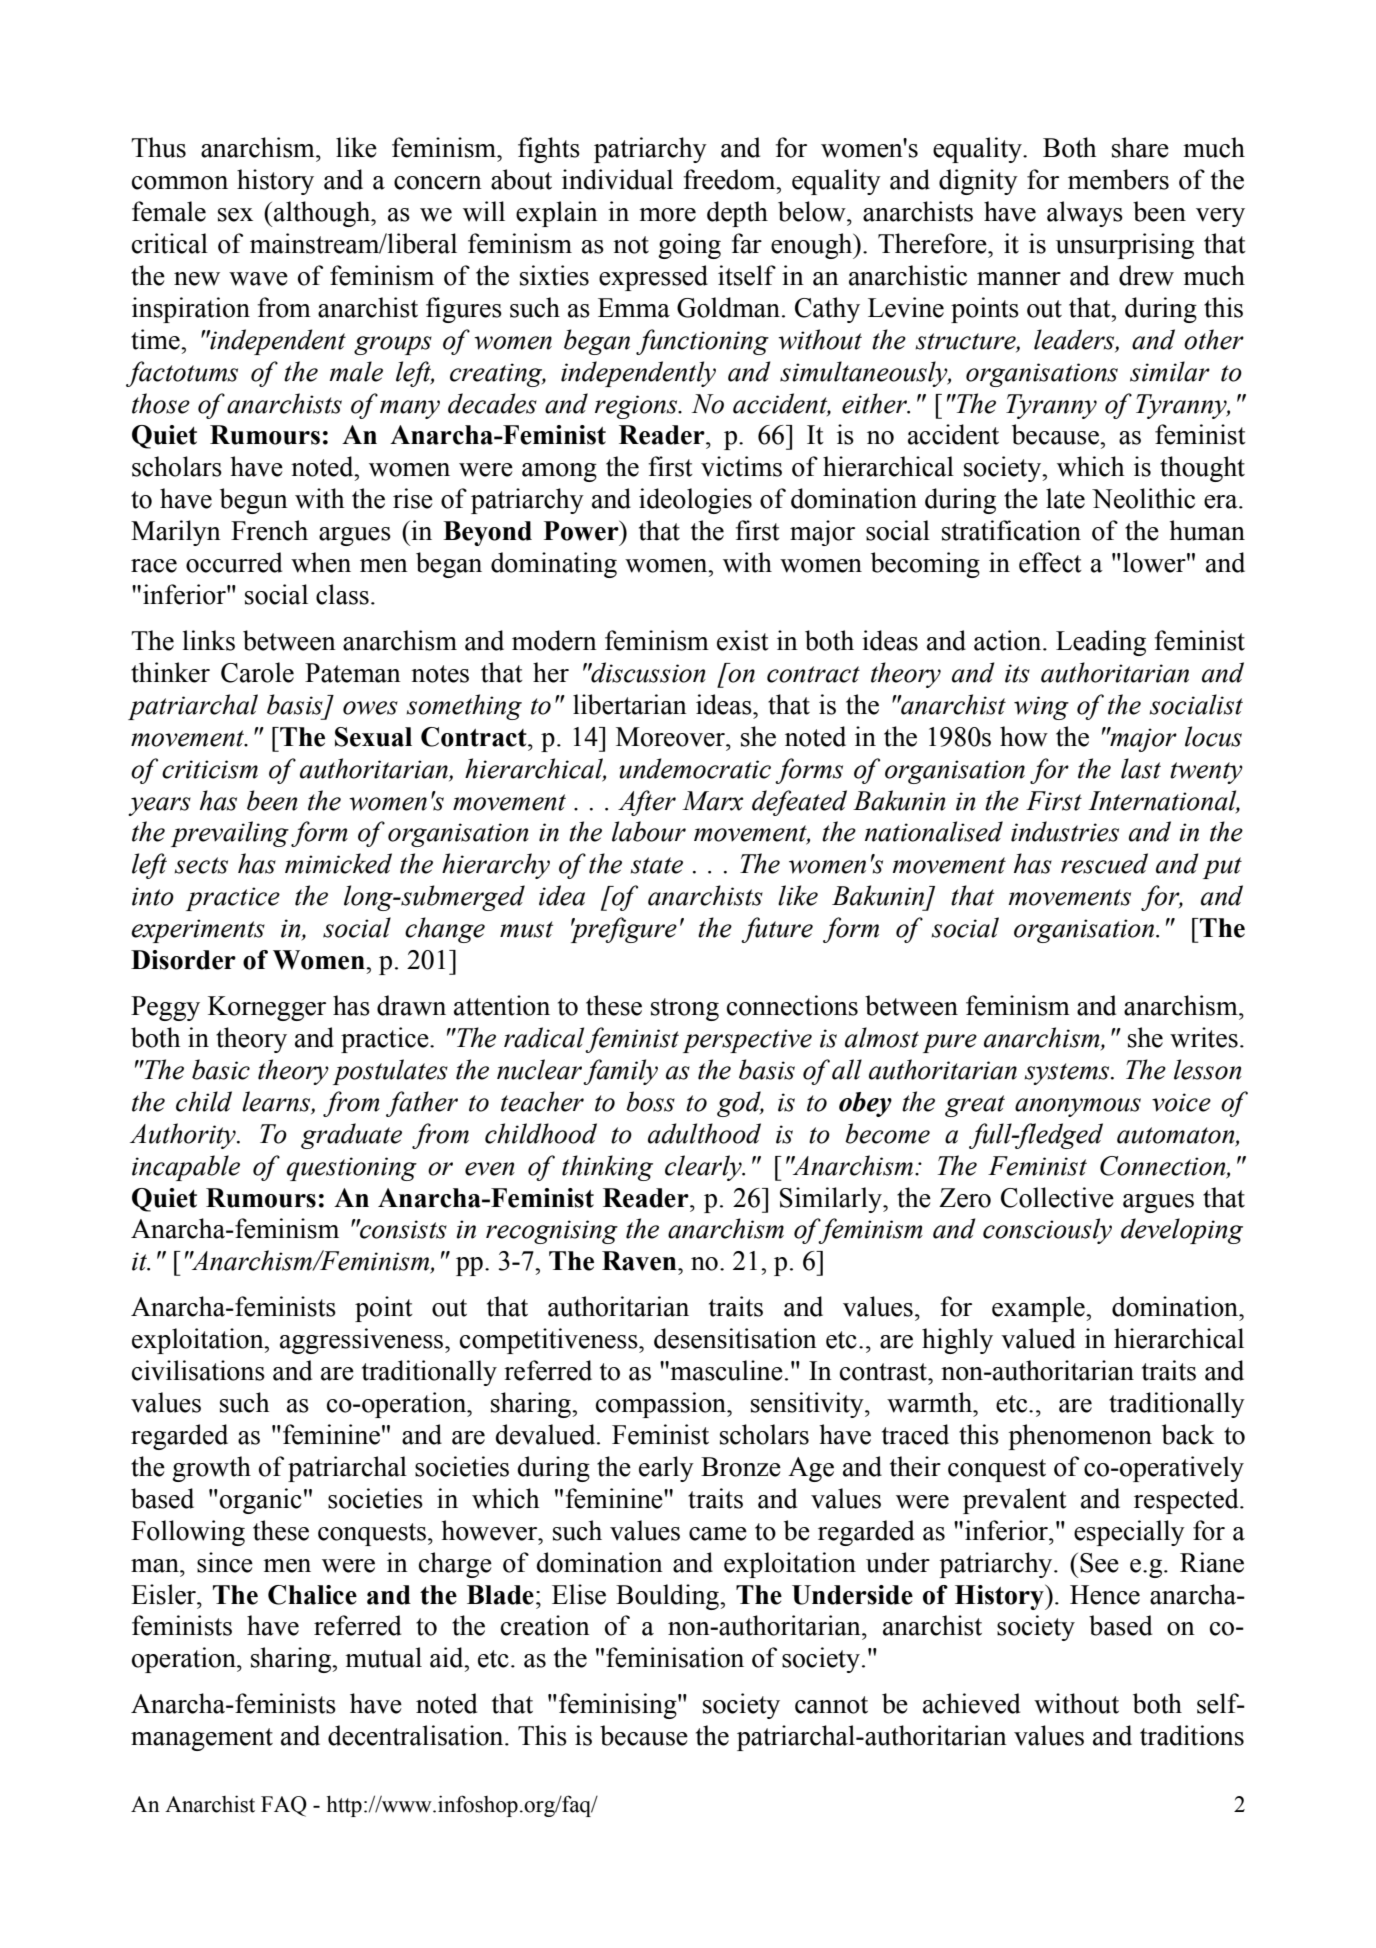 The height and width of the page is (1948, 1376). What do you see at coordinates (704, 1133) in the page?
I see `adulthood` at bounding box center [704, 1133].
